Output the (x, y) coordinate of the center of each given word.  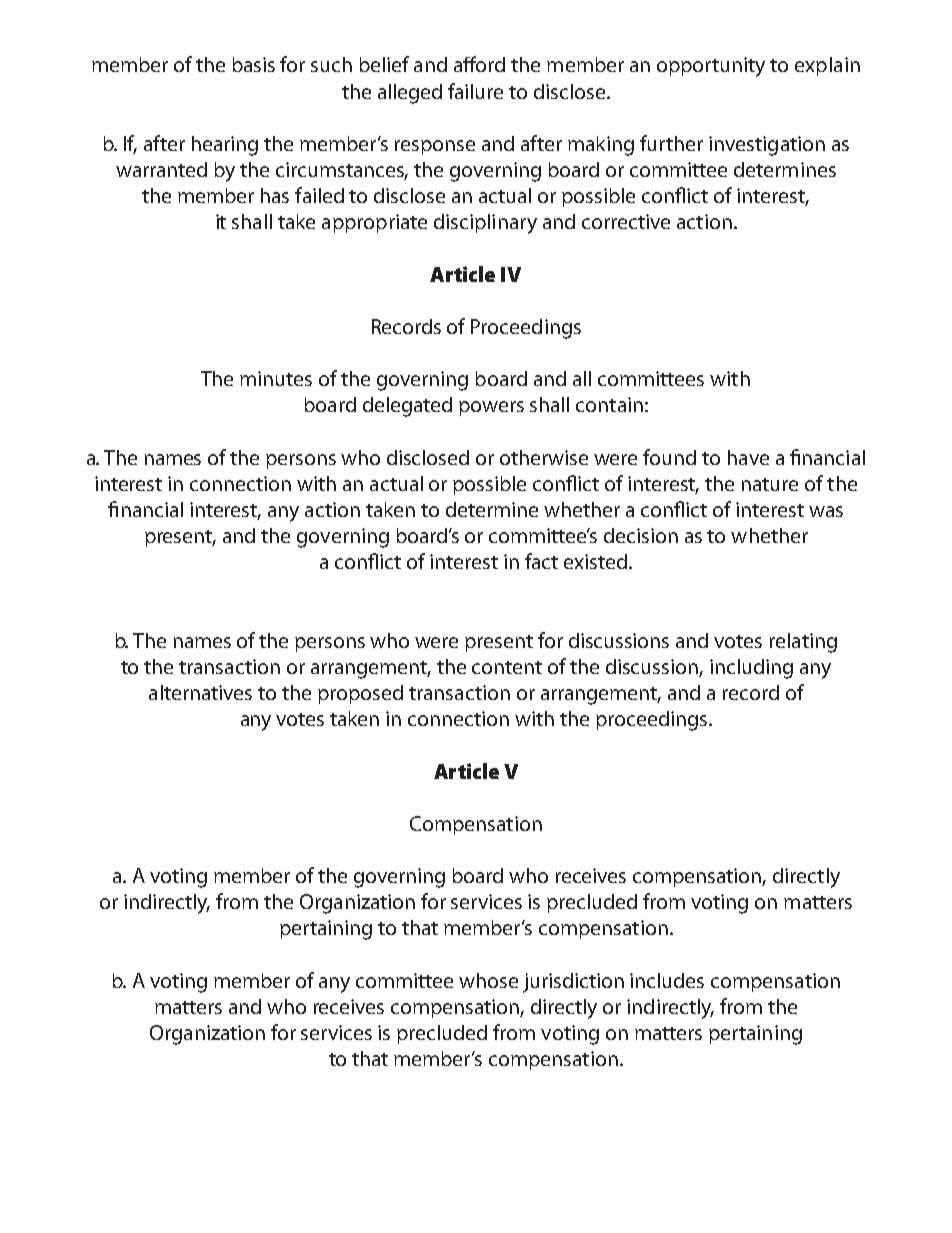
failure (475, 91)
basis (254, 64)
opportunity (711, 67)
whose (488, 980)
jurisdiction (573, 983)
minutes (276, 378)
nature (770, 484)
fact (541, 561)
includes (667, 980)
